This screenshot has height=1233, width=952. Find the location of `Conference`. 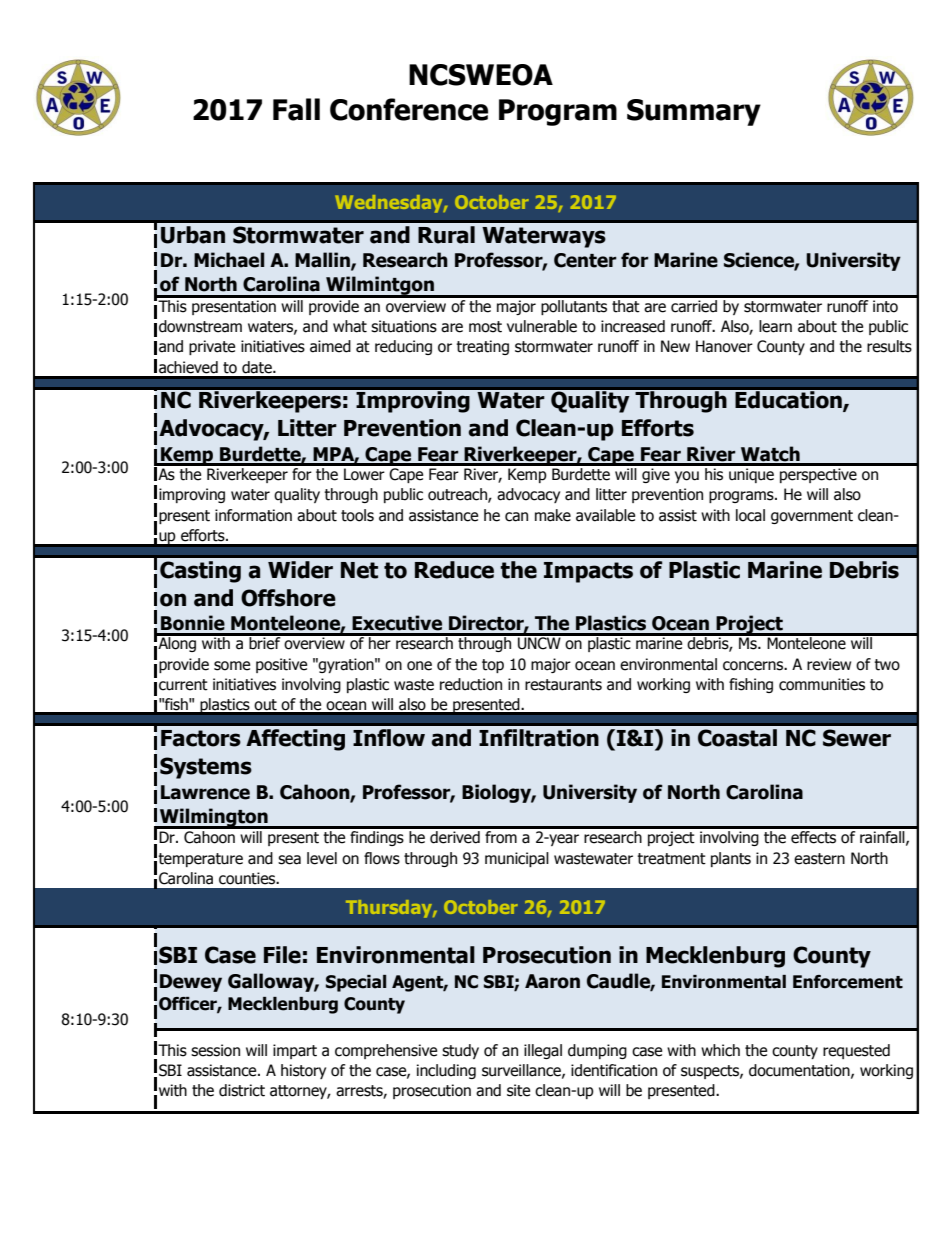

Conference is located at coordinates (409, 109).
